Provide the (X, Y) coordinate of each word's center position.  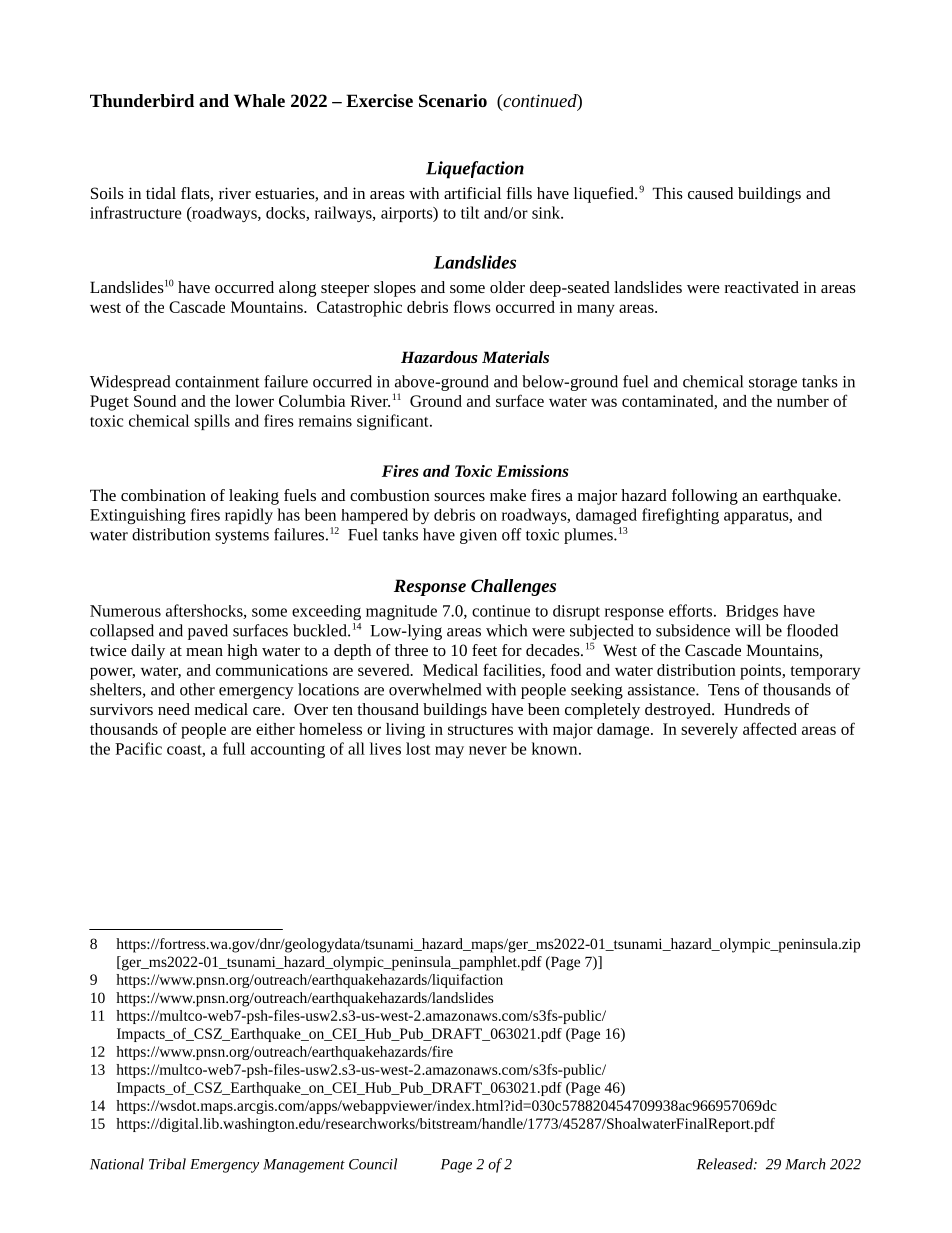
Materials (515, 357)
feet (484, 650)
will (748, 630)
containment (217, 382)
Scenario (453, 100)
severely (709, 731)
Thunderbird (142, 100)
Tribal (167, 1164)
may (449, 752)
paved (208, 632)
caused (710, 193)
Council (373, 1164)
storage (773, 384)
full (234, 748)
